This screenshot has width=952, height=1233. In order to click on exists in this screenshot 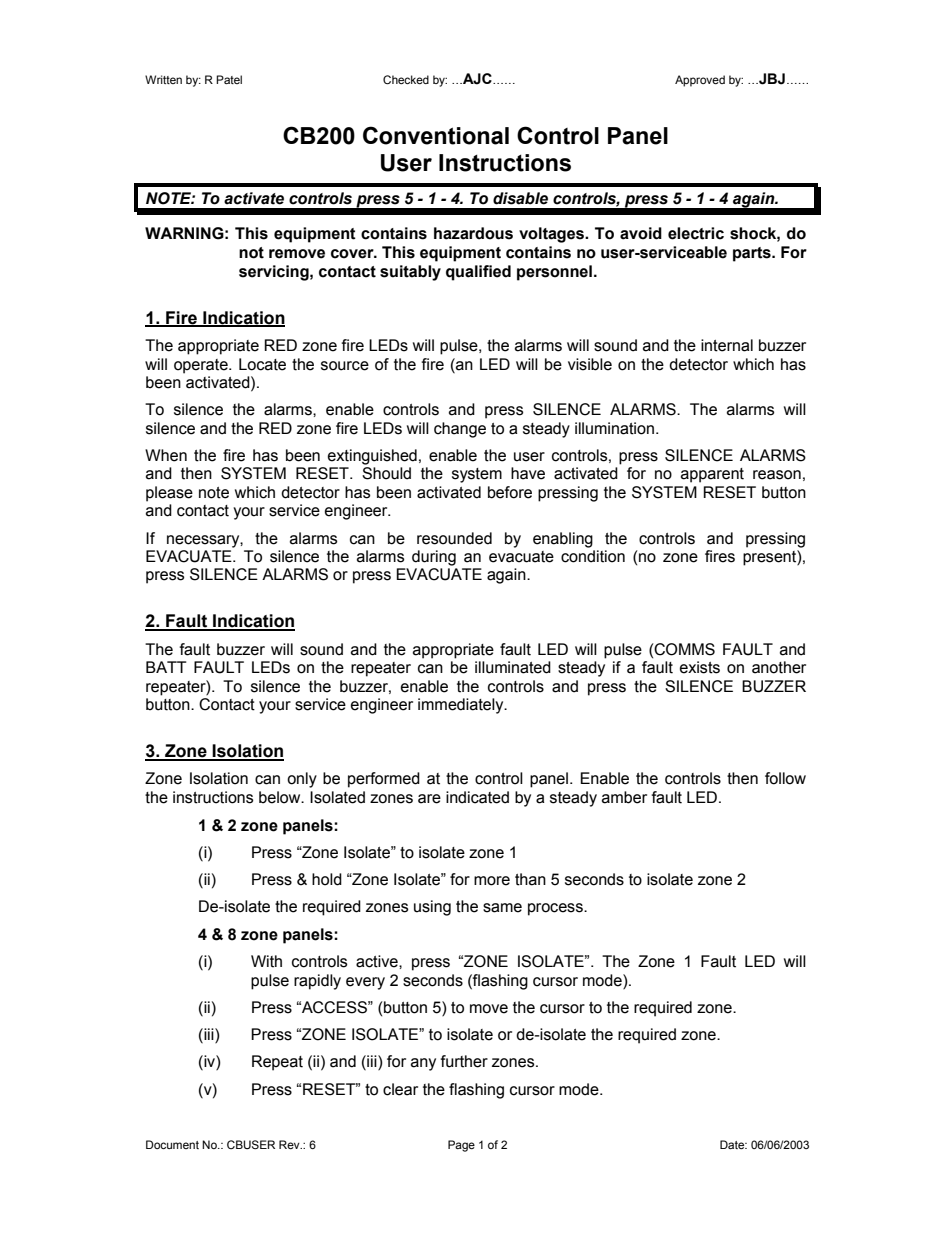, I will do `click(700, 667)`.
